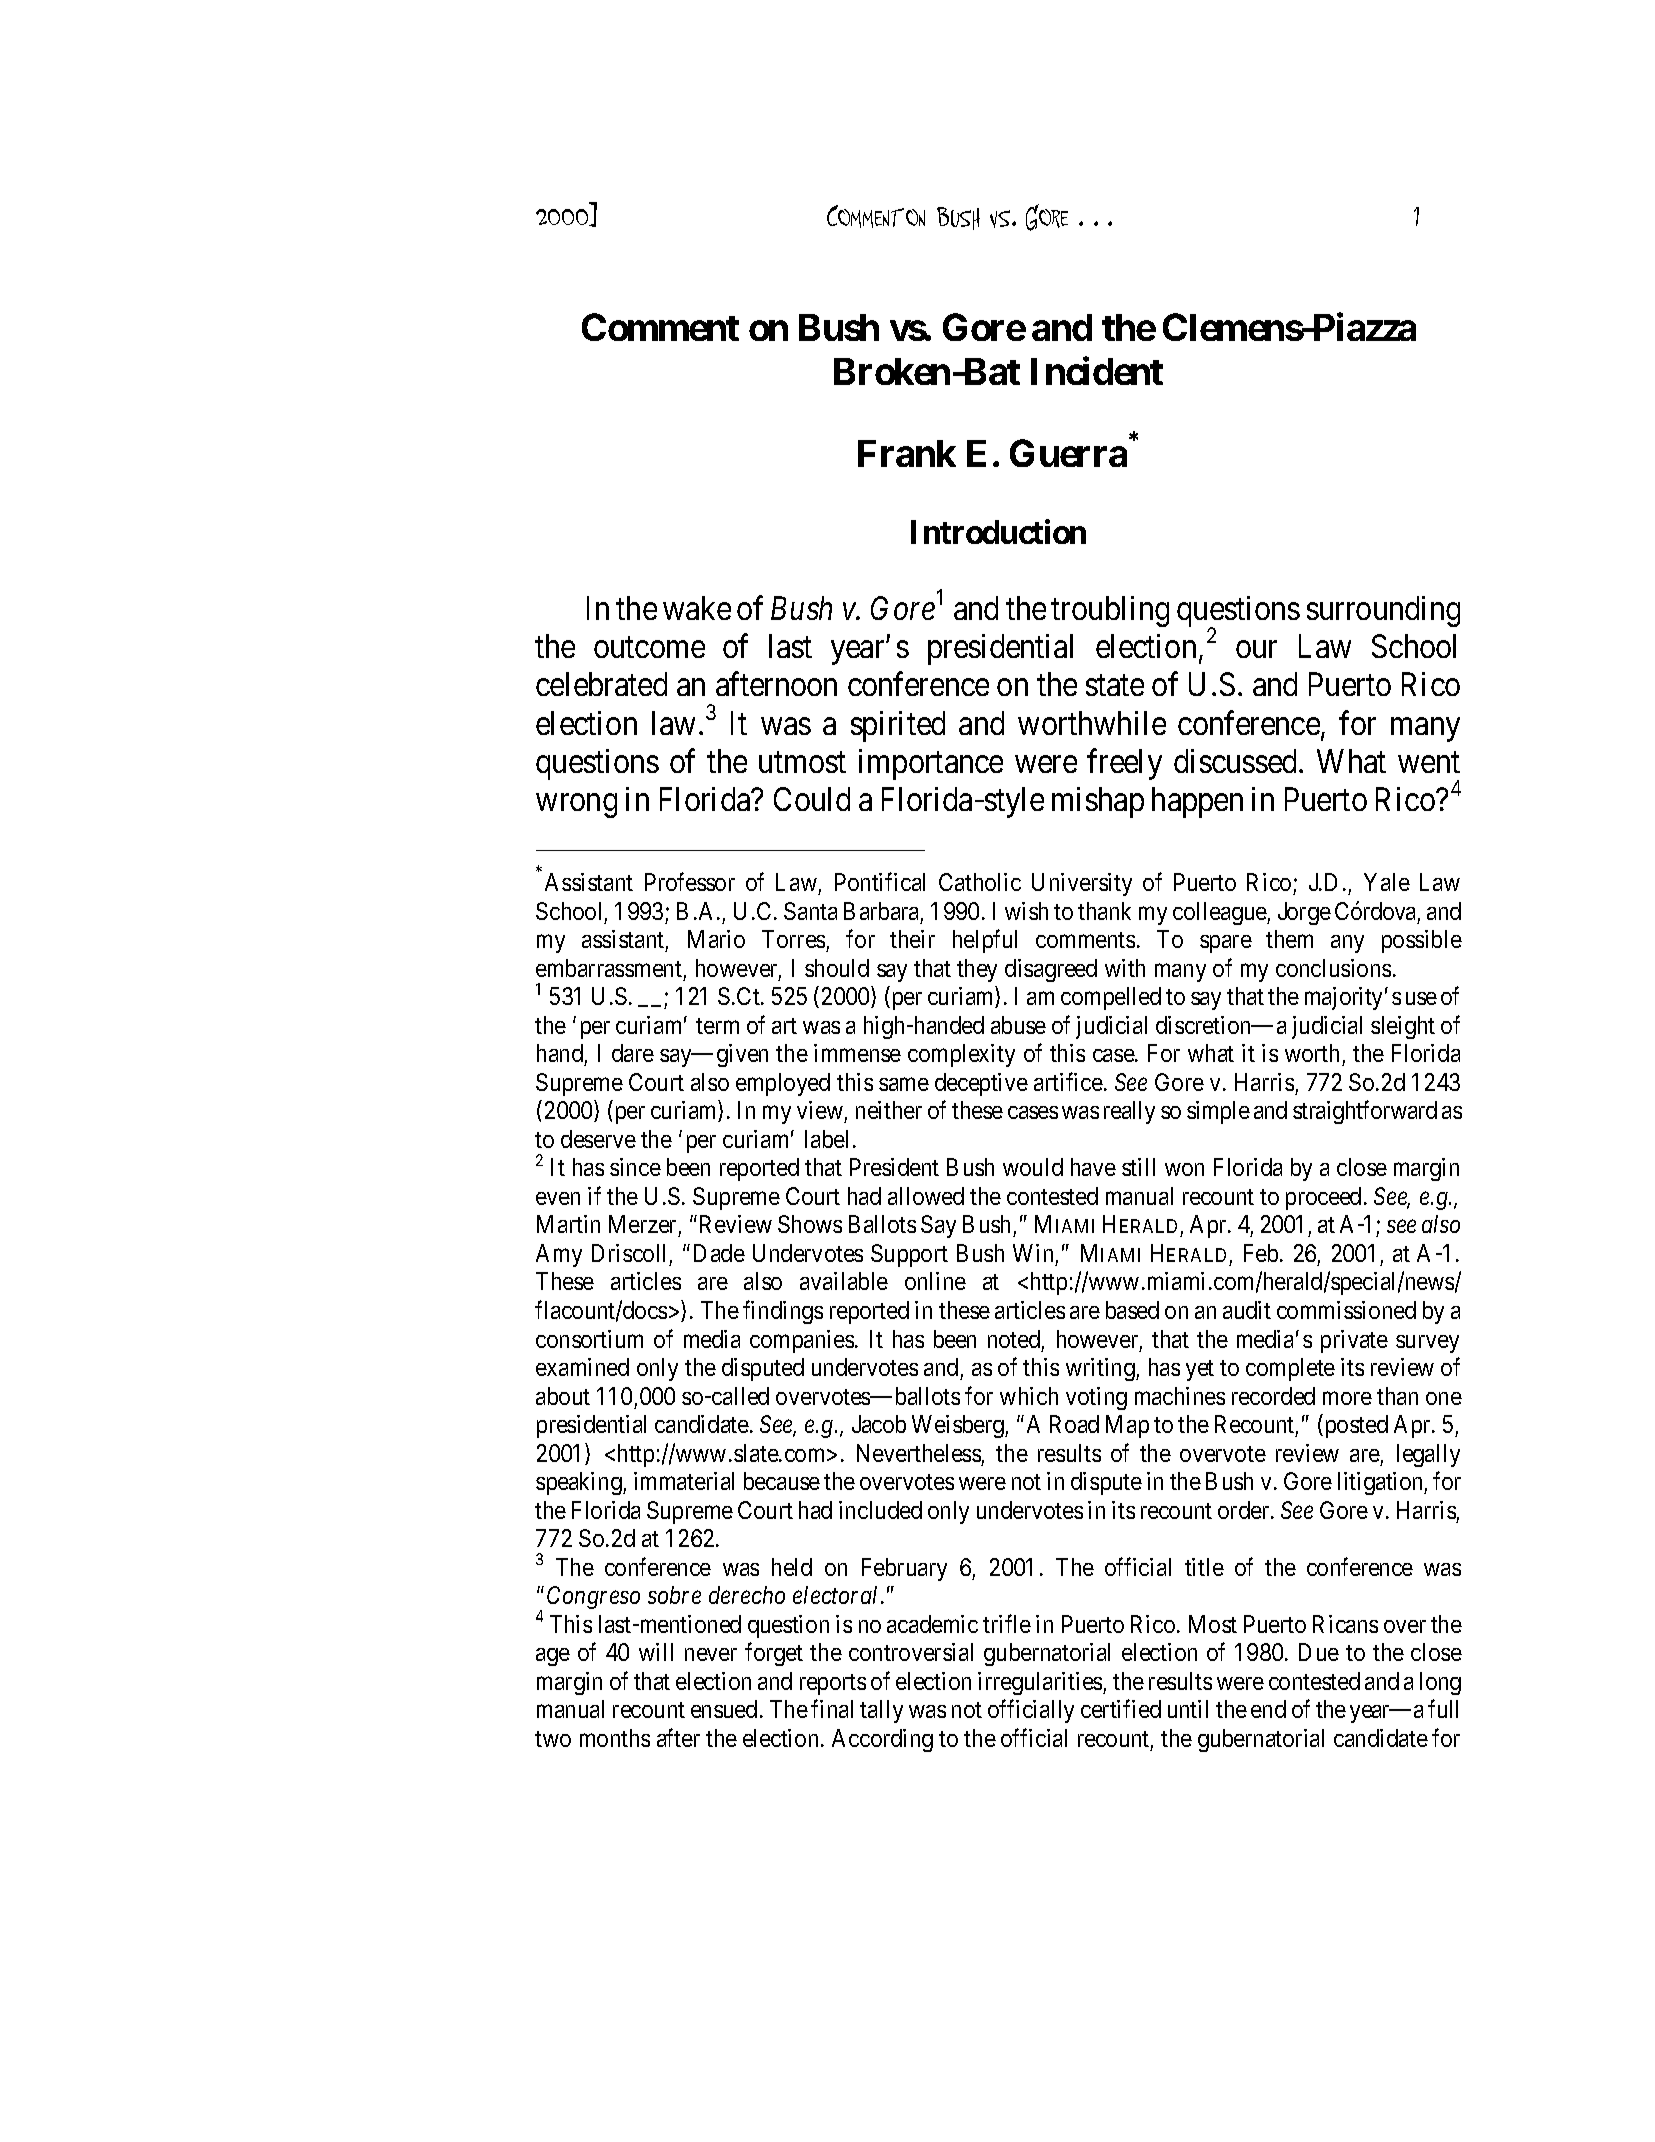 The height and width of the screenshot is (2142, 1655). I want to click on immaterial, so click(684, 1481).
